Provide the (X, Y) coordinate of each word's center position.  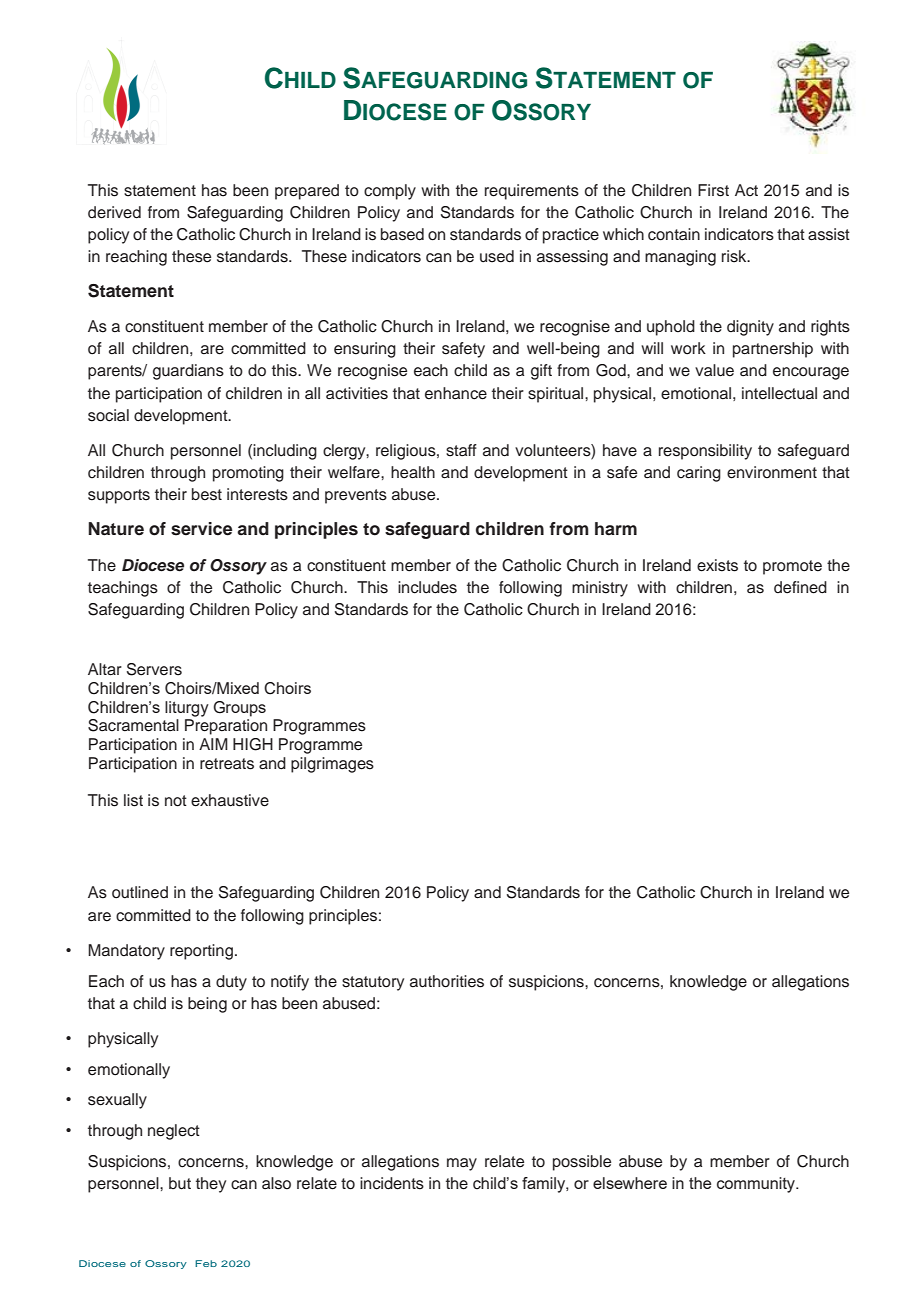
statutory (373, 983)
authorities (447, 981)
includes (427, 587)
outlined (140, 892)
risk (735, 256)
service (201, 529)
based (402, 234)
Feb (206, 1263)
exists (717, 565)
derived (114, 212)
